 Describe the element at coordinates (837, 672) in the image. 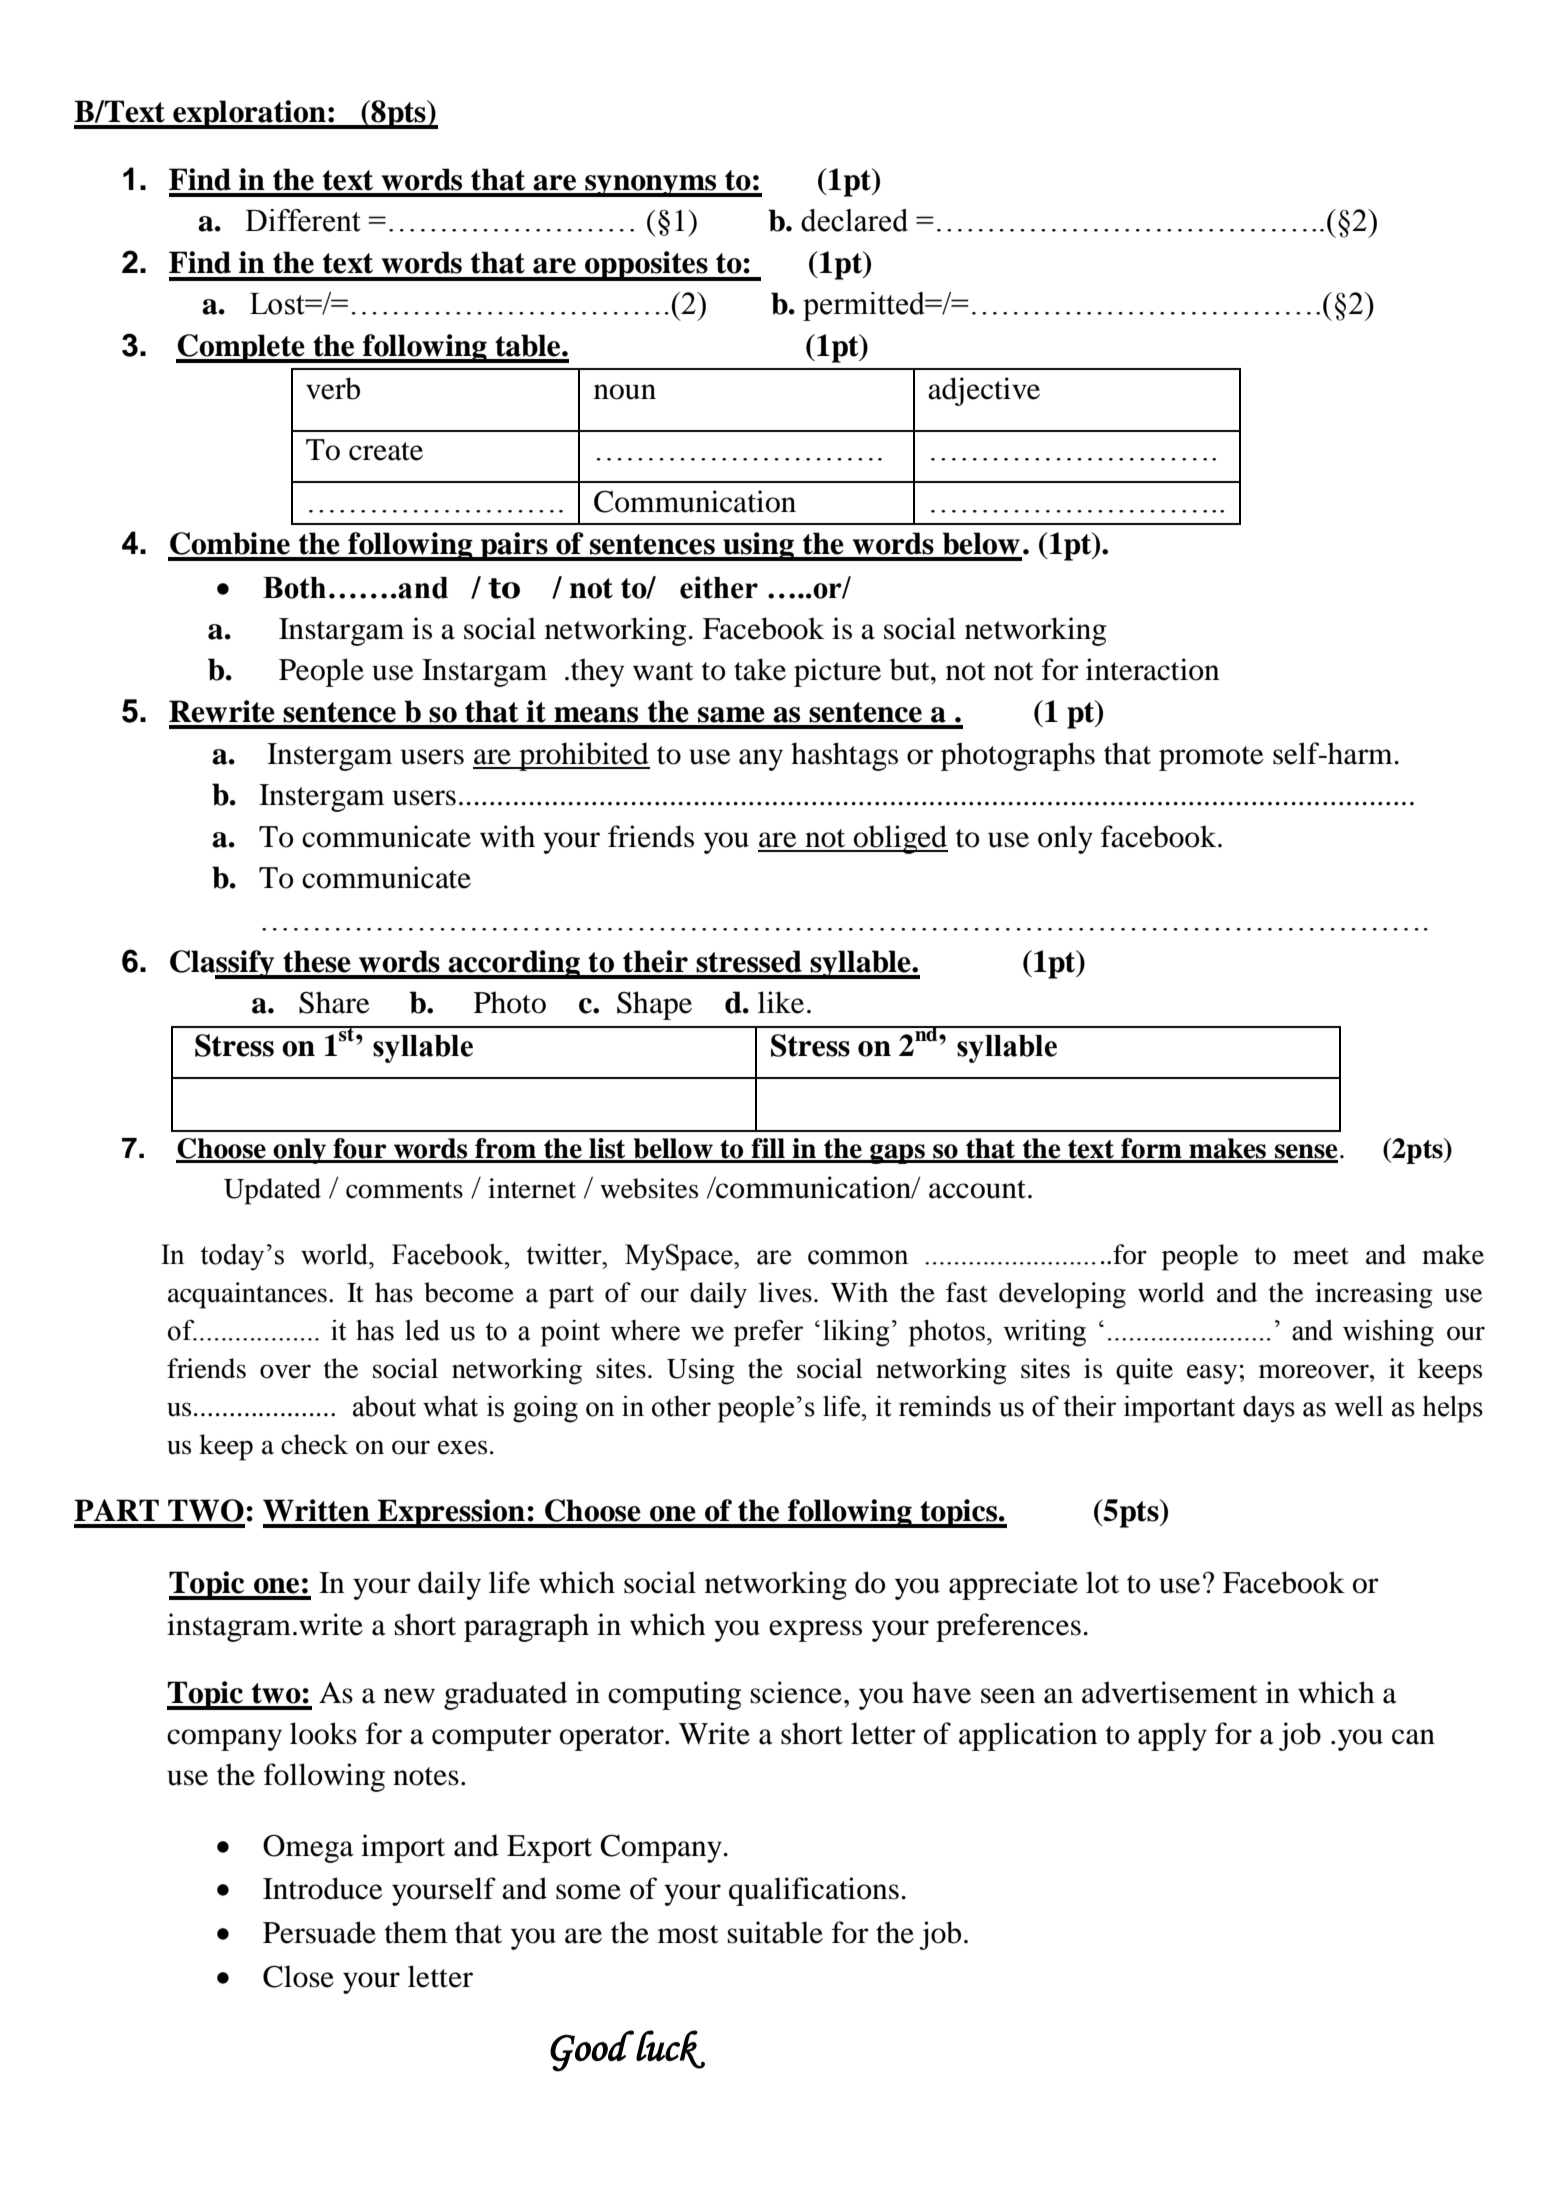

I see `picture` at that location.
